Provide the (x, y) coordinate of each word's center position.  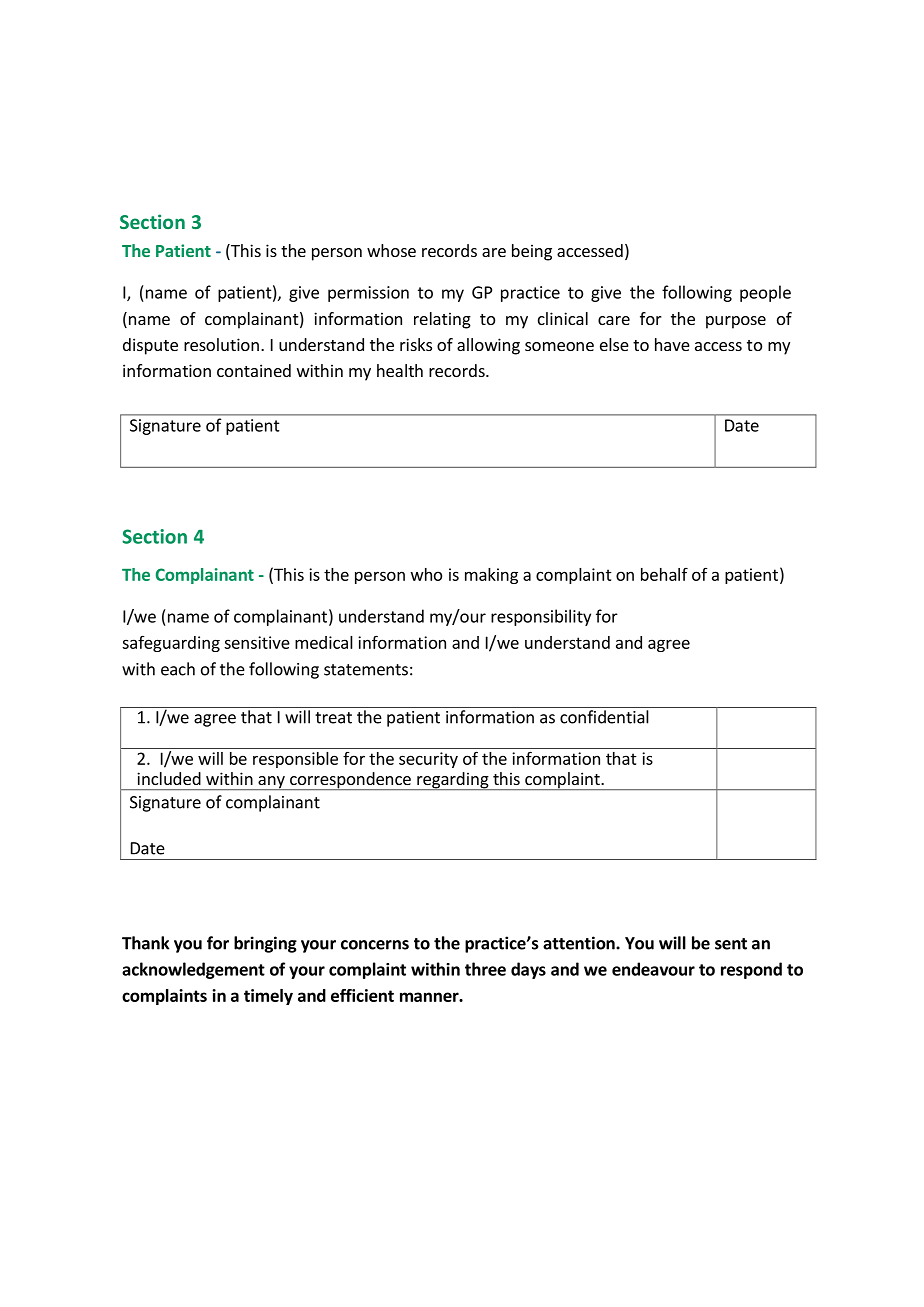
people (765, 293)
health (400, 370)
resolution (221, 344)
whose (391, 250)
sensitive (257, 642)
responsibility (541, 617)
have (672, 344)
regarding (453, 781)
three (485, 969)
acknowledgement (193, 970)
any (271, 783)
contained (254, 370)
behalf (664, 574)
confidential (604, 717)
